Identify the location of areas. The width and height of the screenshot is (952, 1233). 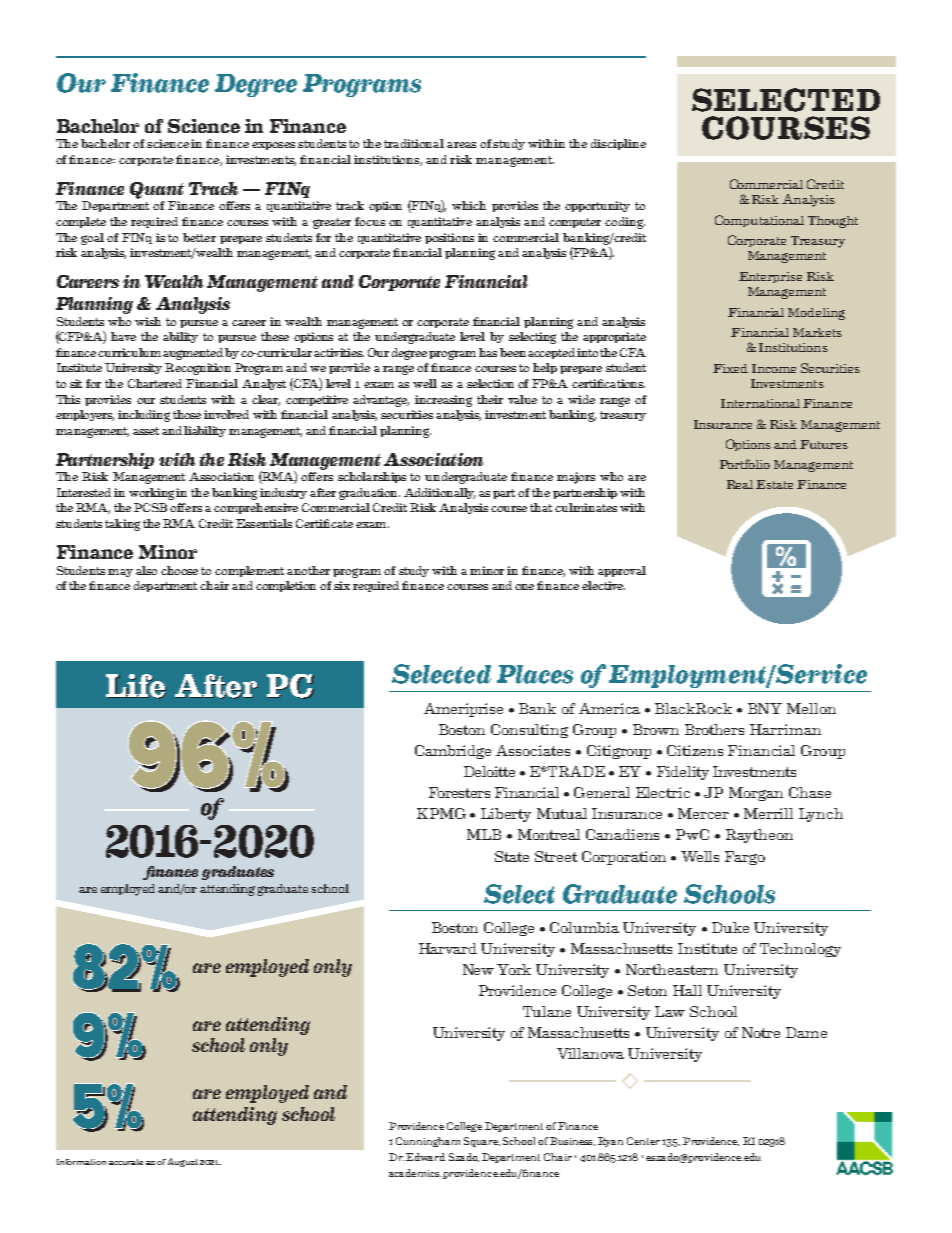
(461, 145).
